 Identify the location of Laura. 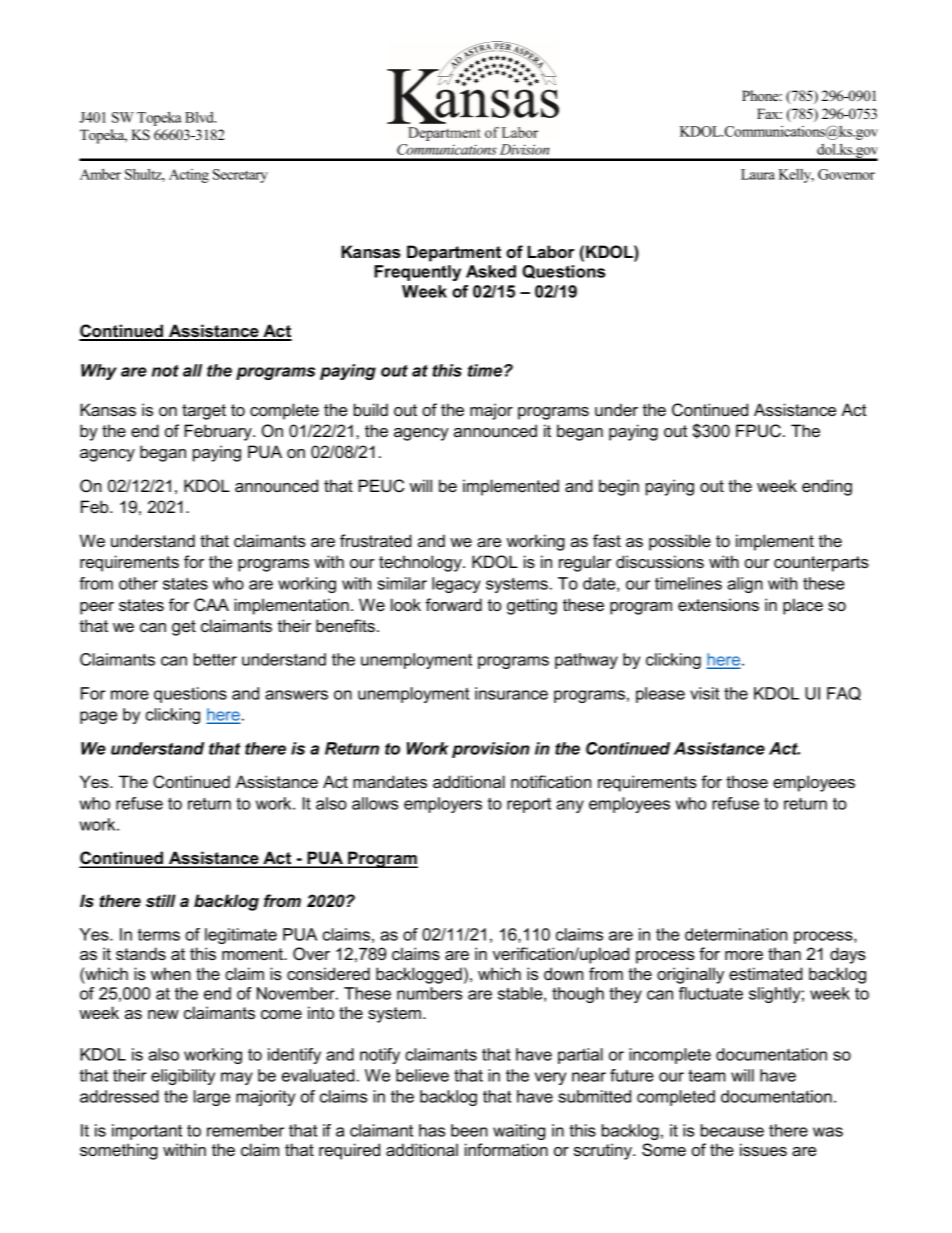
(758, 174).
